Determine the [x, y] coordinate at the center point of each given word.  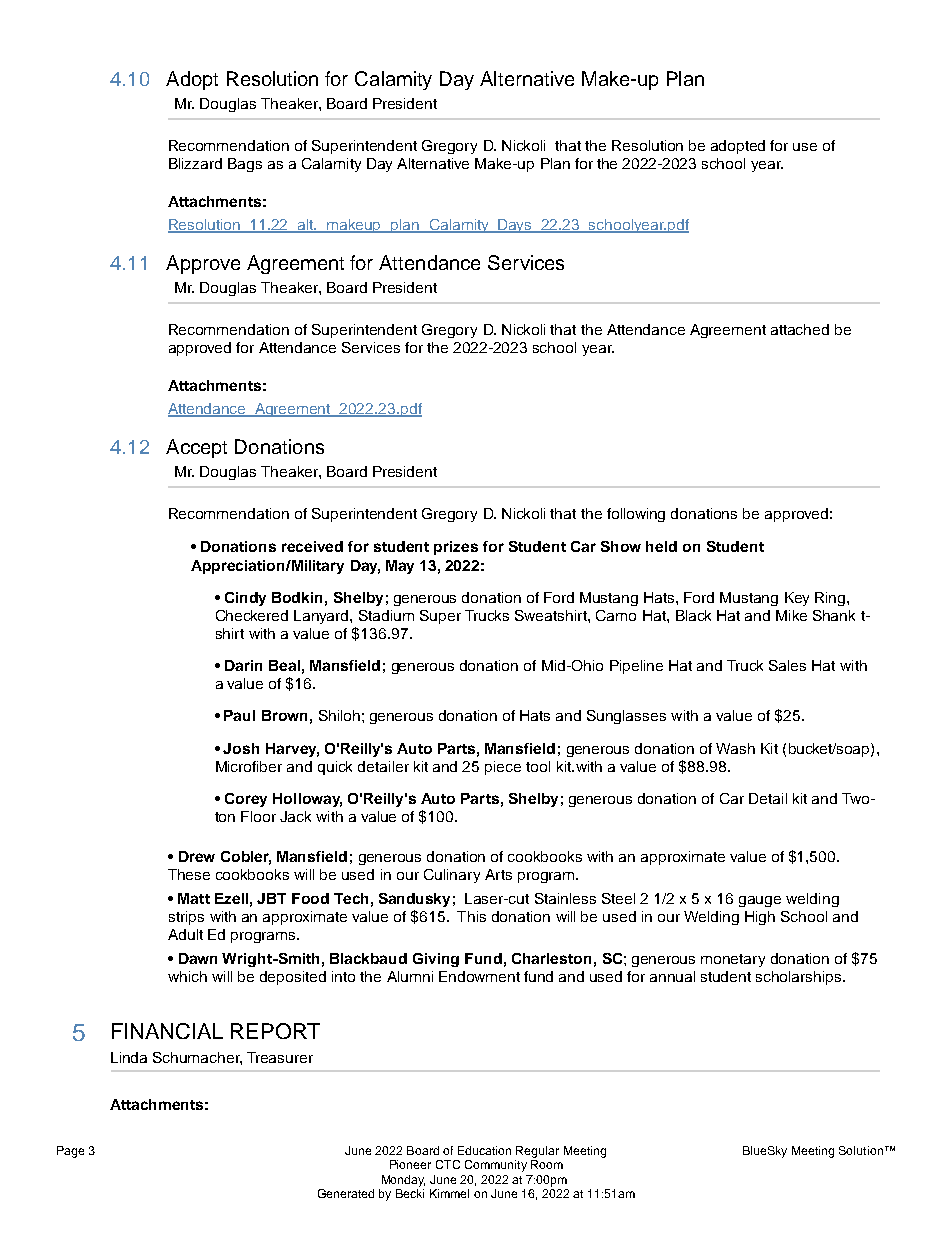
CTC [448, 1164]
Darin [243, 665]
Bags [245, 165]
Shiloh [339, 715]
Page [70, 1152]
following [636, 515]
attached [800, 329]
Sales [787, 665]
